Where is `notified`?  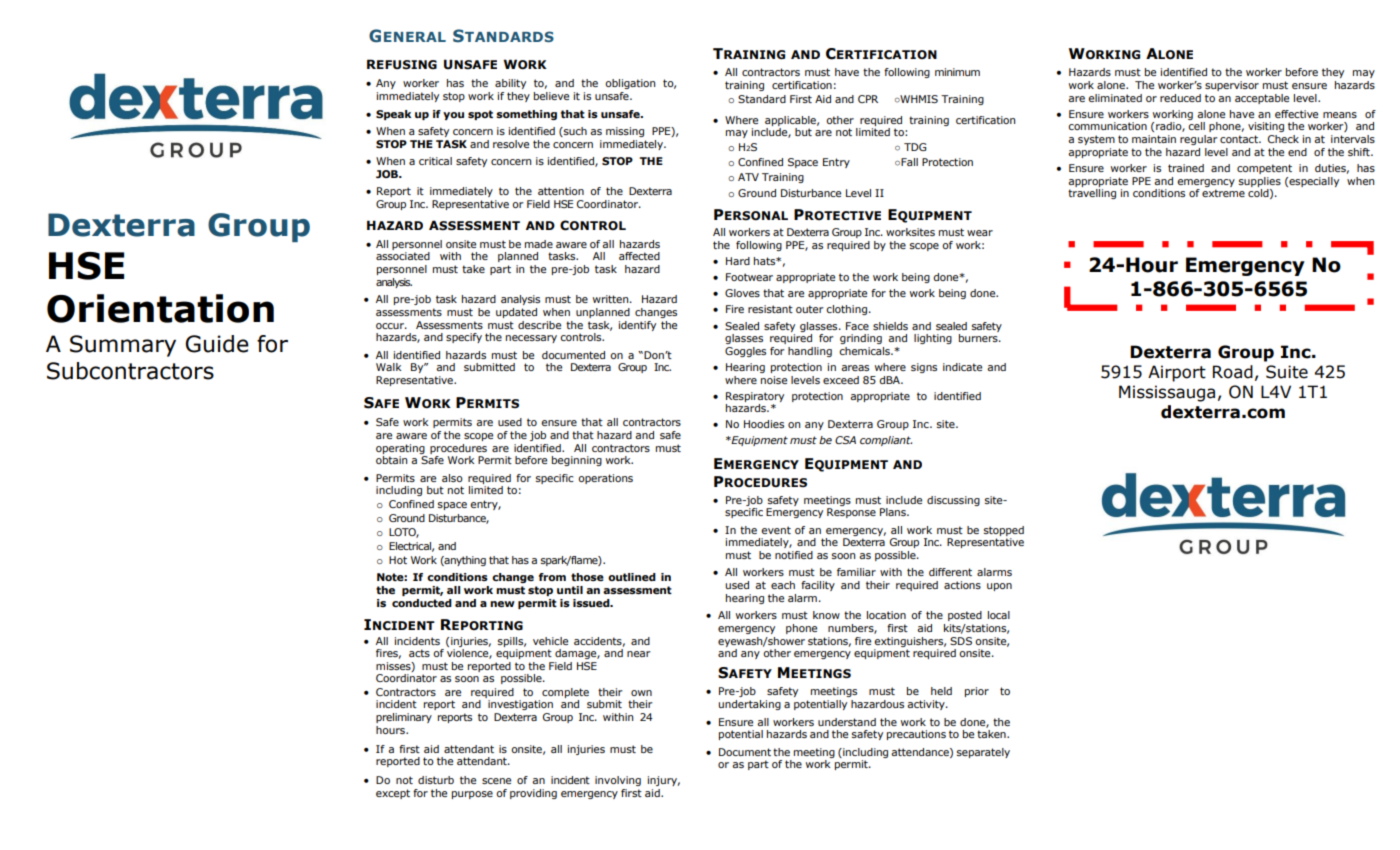
notified is located at coordinates (794, 555).
